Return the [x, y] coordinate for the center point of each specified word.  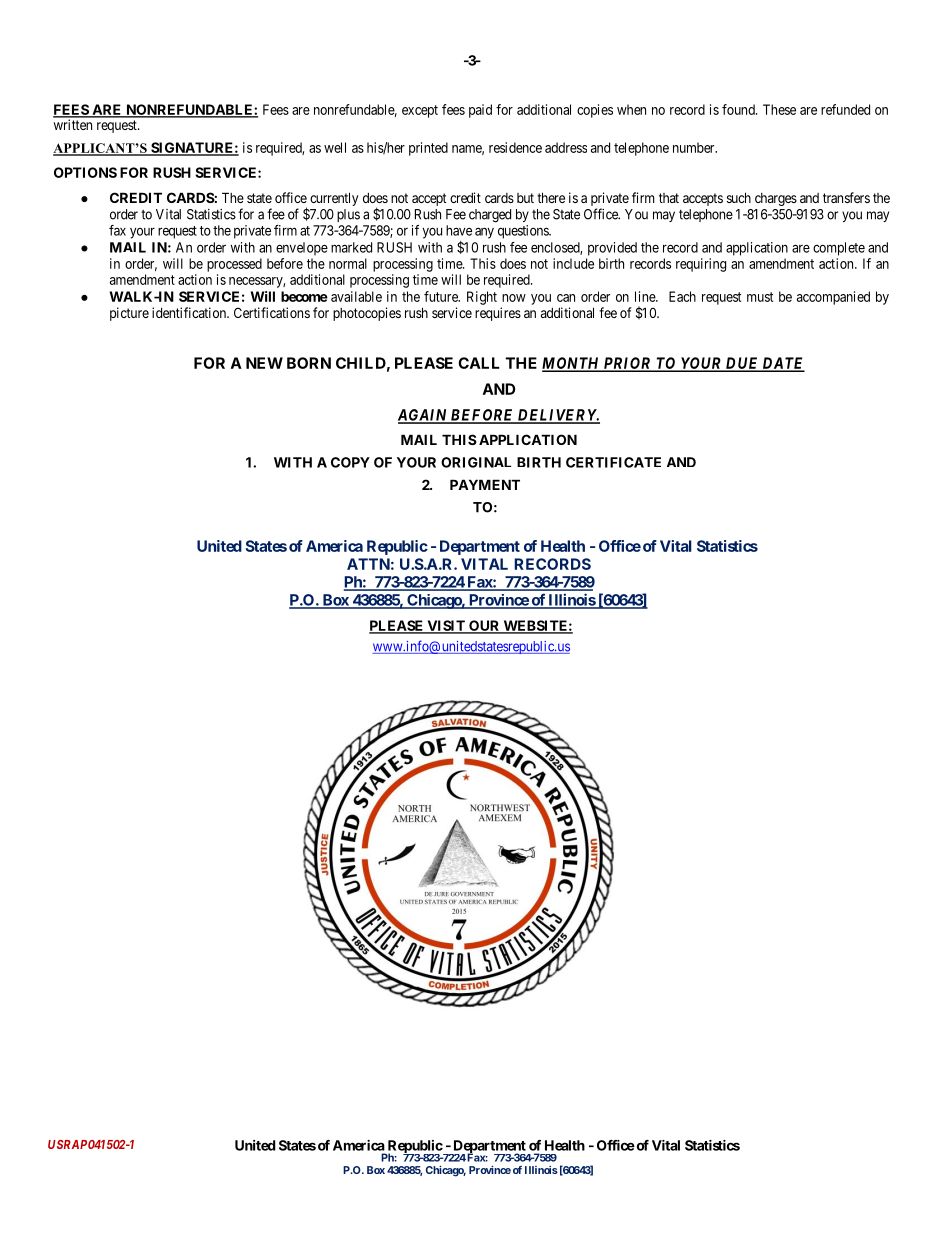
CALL [479, 363]
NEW [264, 363]
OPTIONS [85, 172]
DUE [742, 364]
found [739, 109]
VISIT [446, 626]
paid [480, 111]
